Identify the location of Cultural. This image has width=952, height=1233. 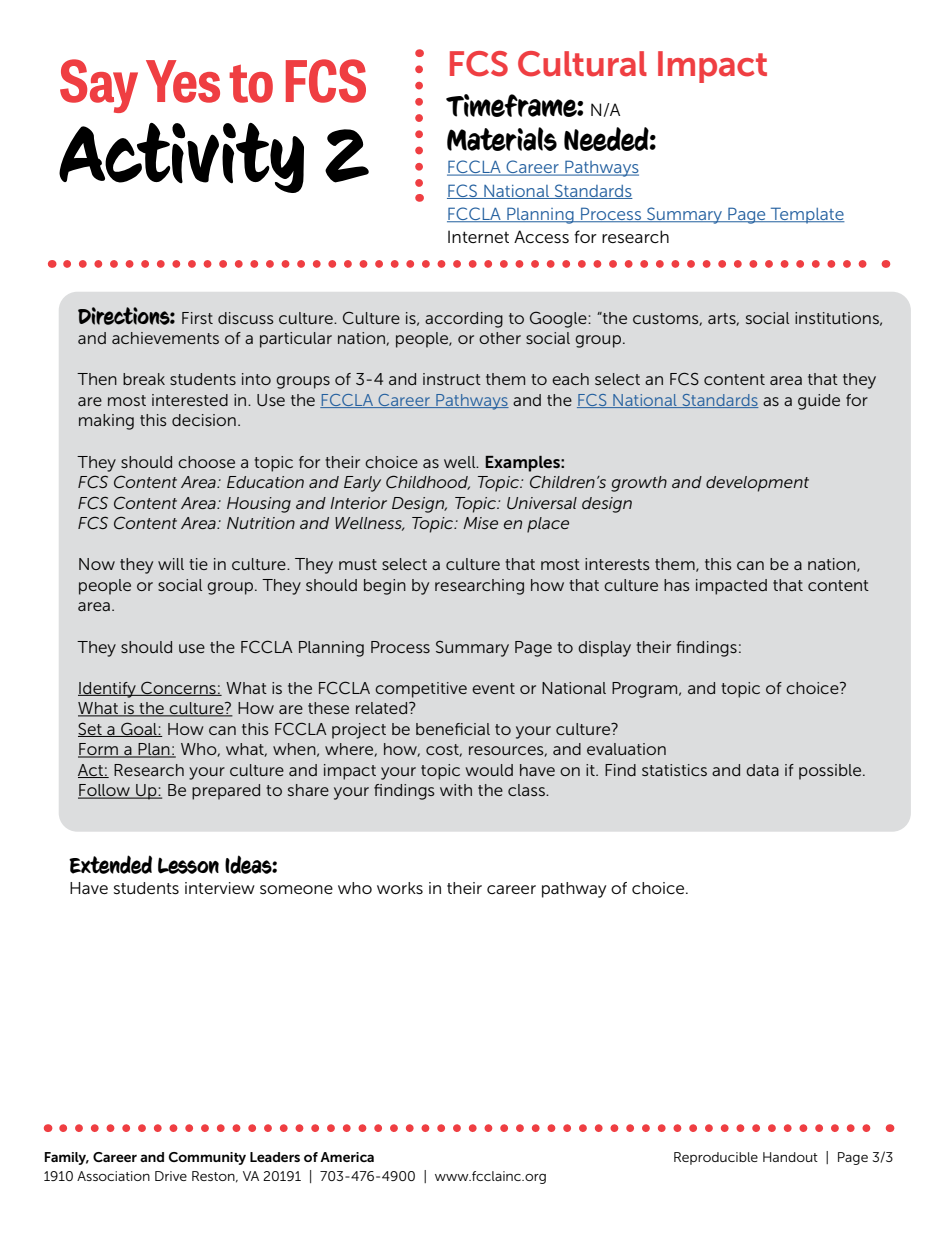
(582, 64).
